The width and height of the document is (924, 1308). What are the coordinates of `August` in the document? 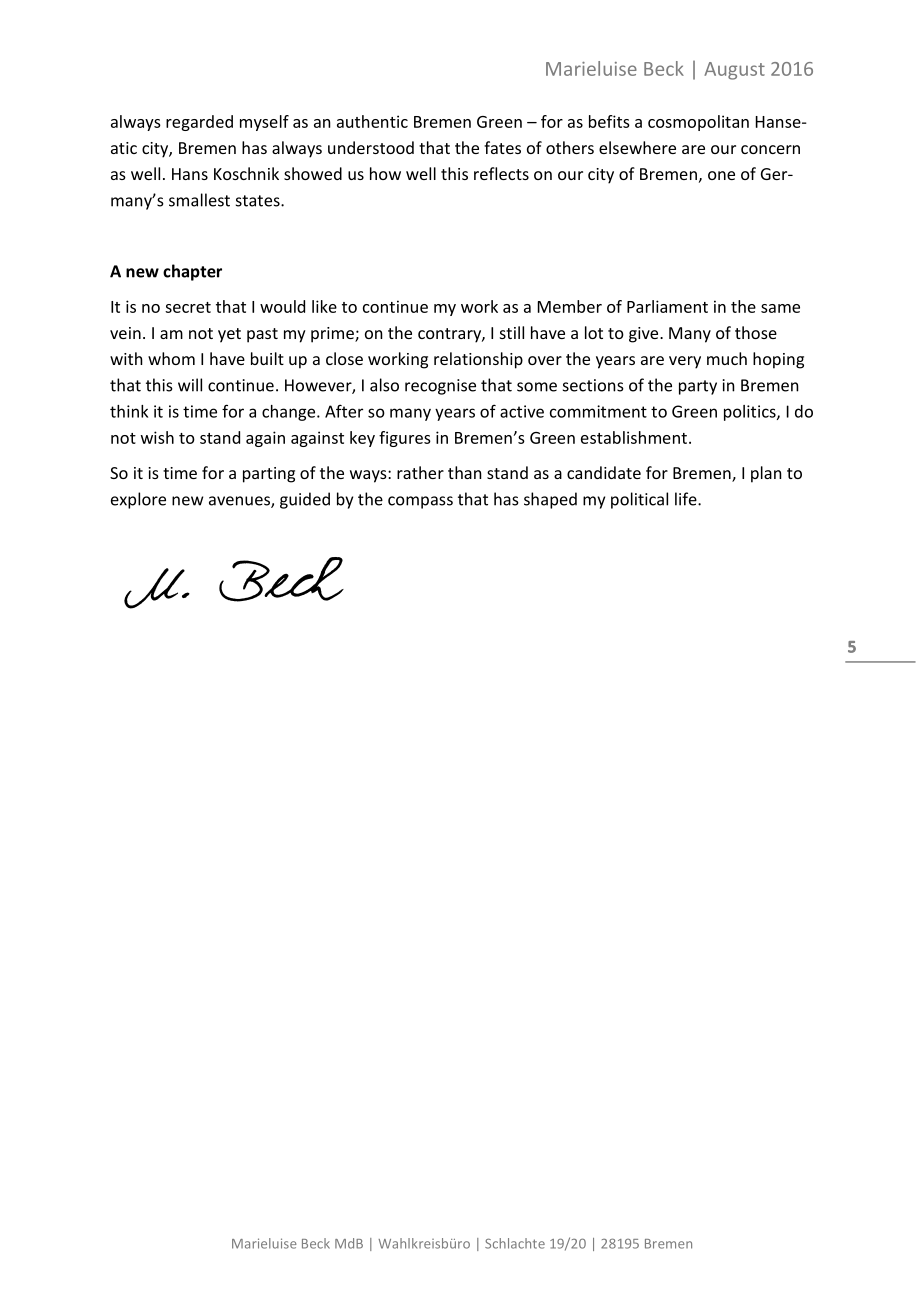 It's located at (734, 71).
